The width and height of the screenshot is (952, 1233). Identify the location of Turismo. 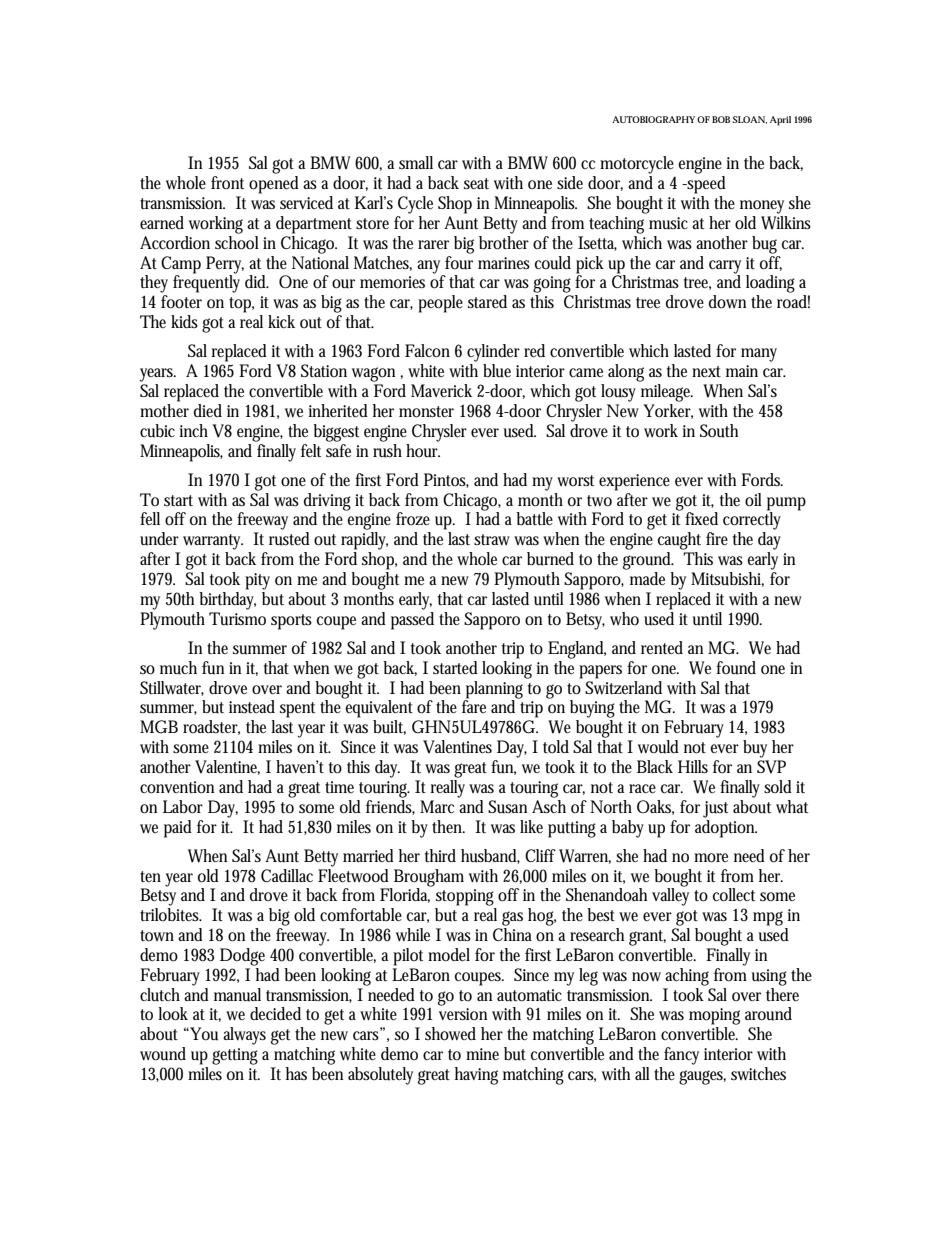
(237, 619).
